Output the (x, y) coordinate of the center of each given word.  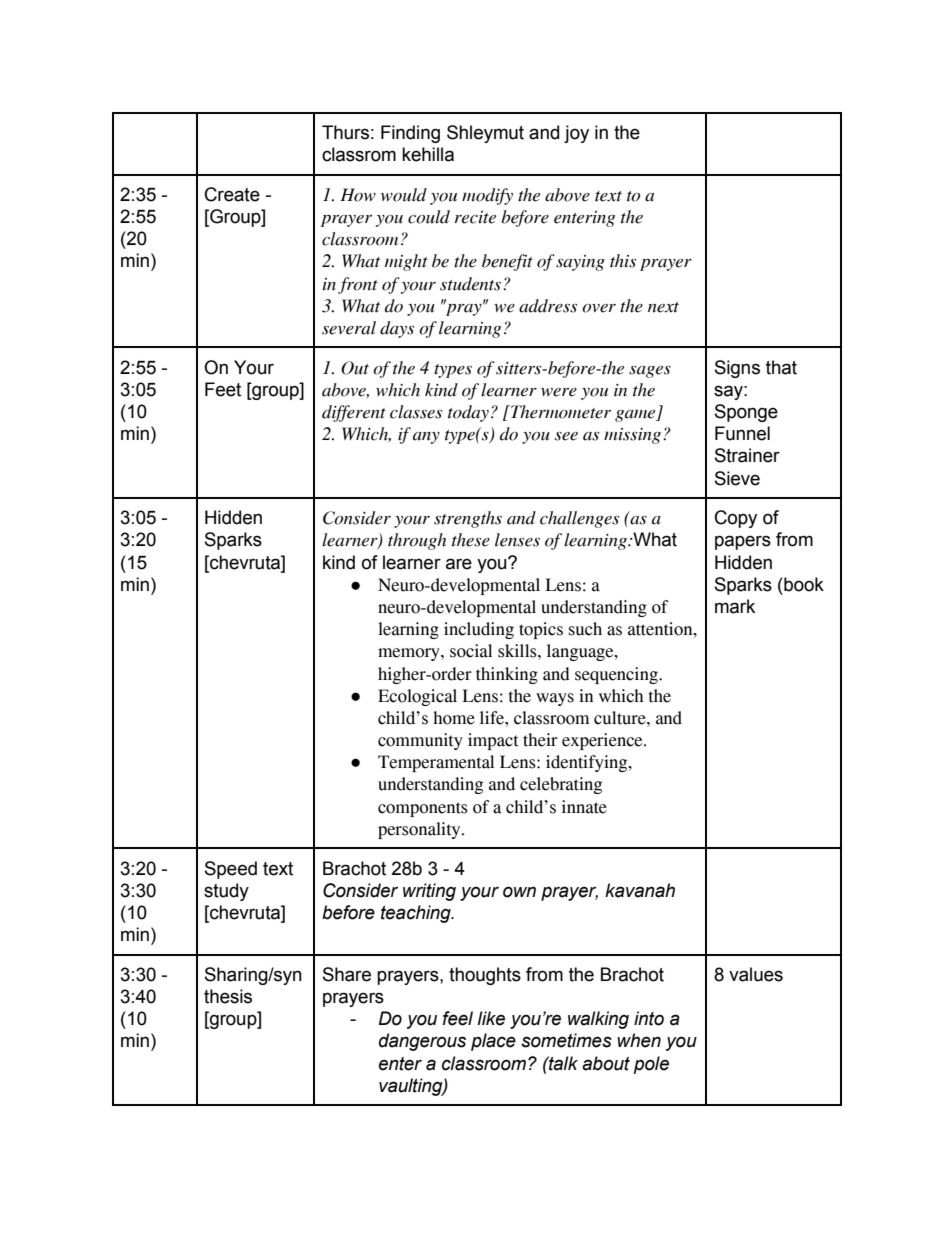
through (417, 541)
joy (576, 134)
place (493, 1042)
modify (487, 196)
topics (541, 630)
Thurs (345, 132)
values (756, 974)
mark (735, 606)
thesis (228, 996)
